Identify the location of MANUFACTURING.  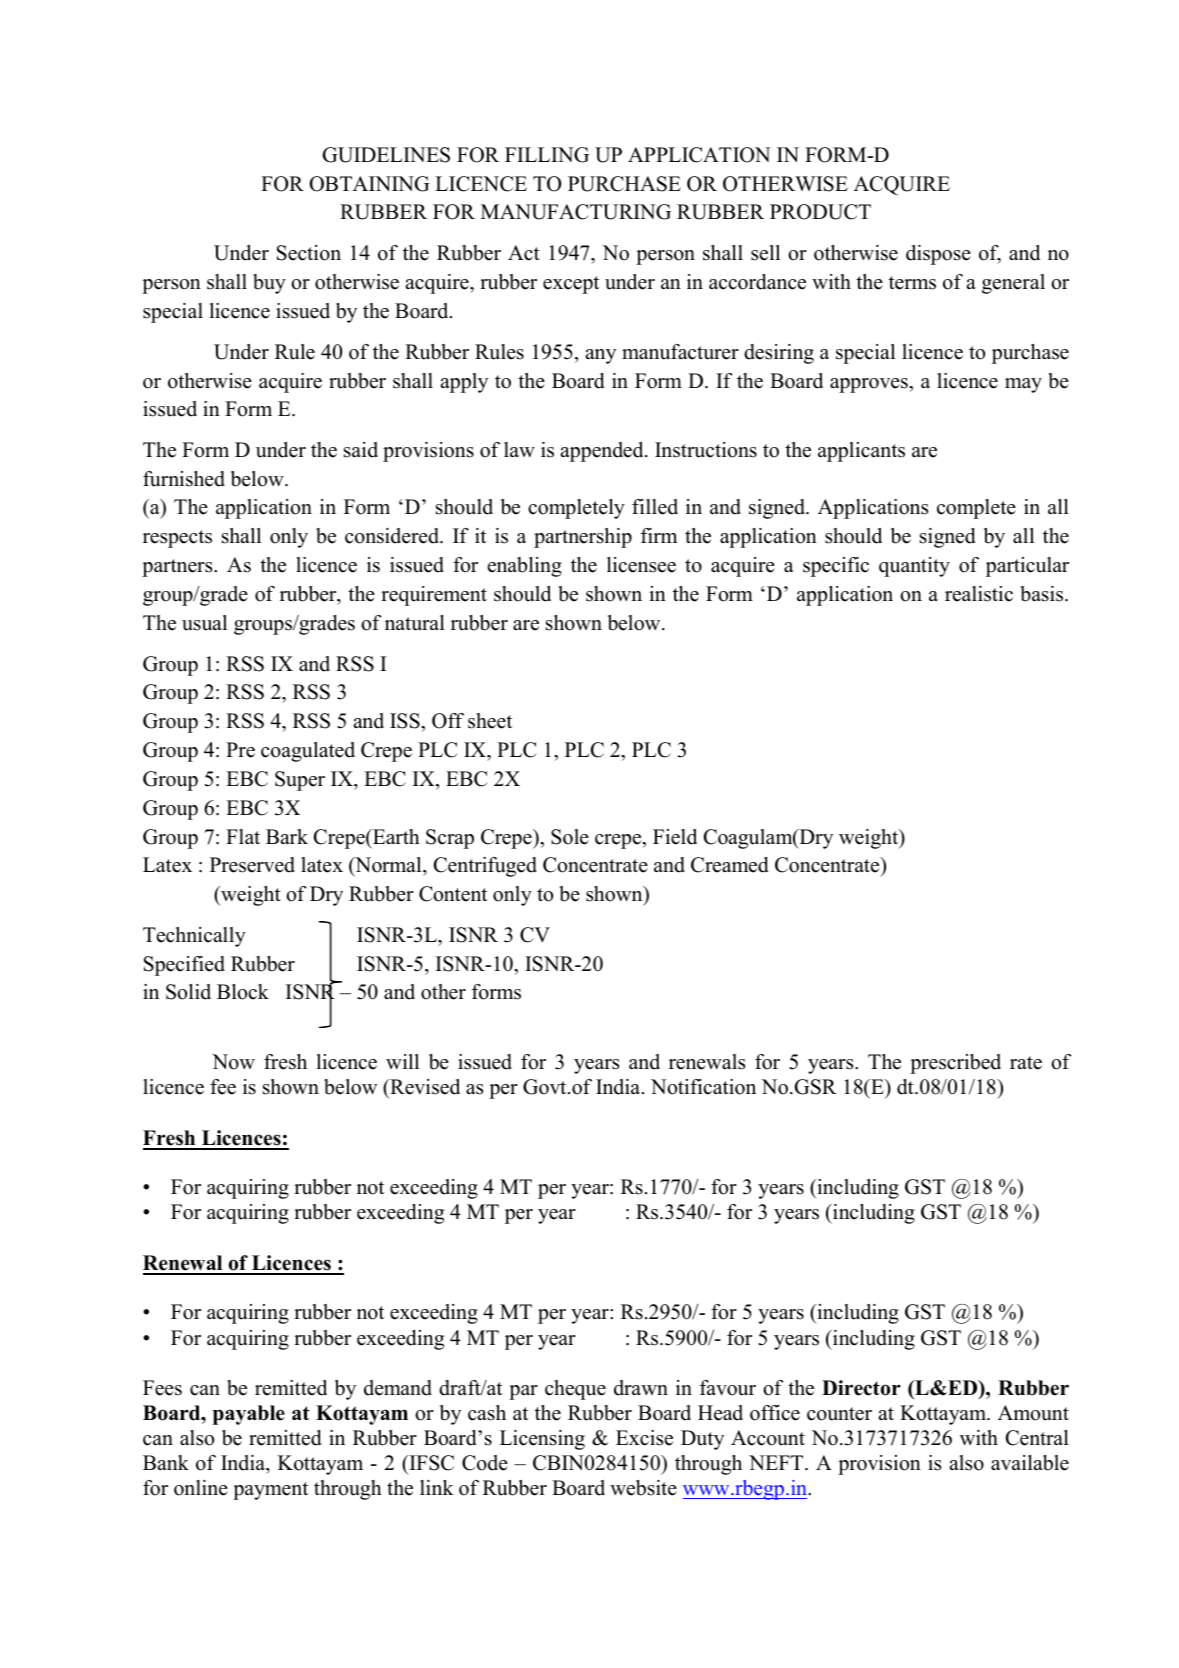
(576, 212).
